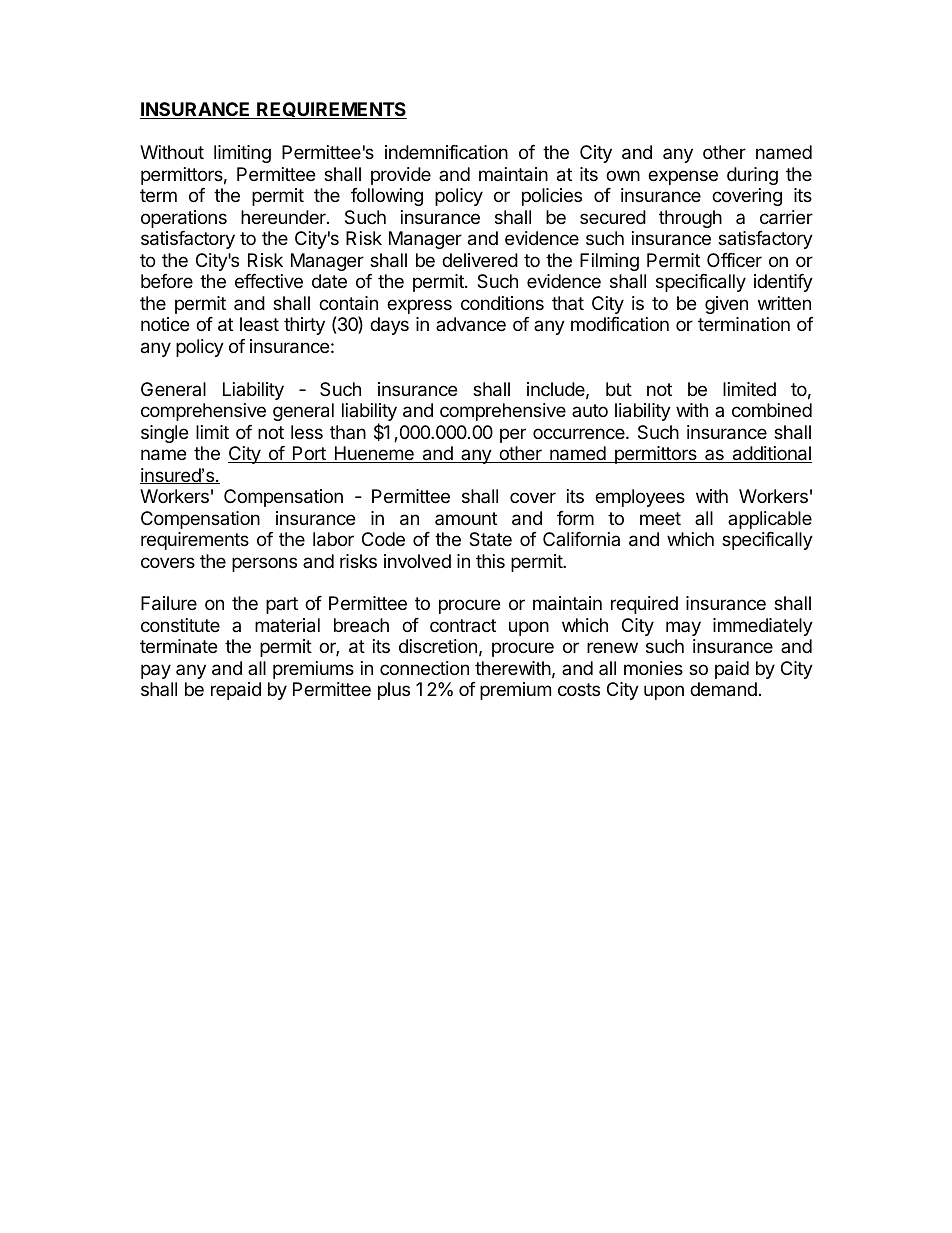  What do you see at coordinates (446, 152) in the screenshot?
I see `indemnification` at bounding box center [446, 152].
